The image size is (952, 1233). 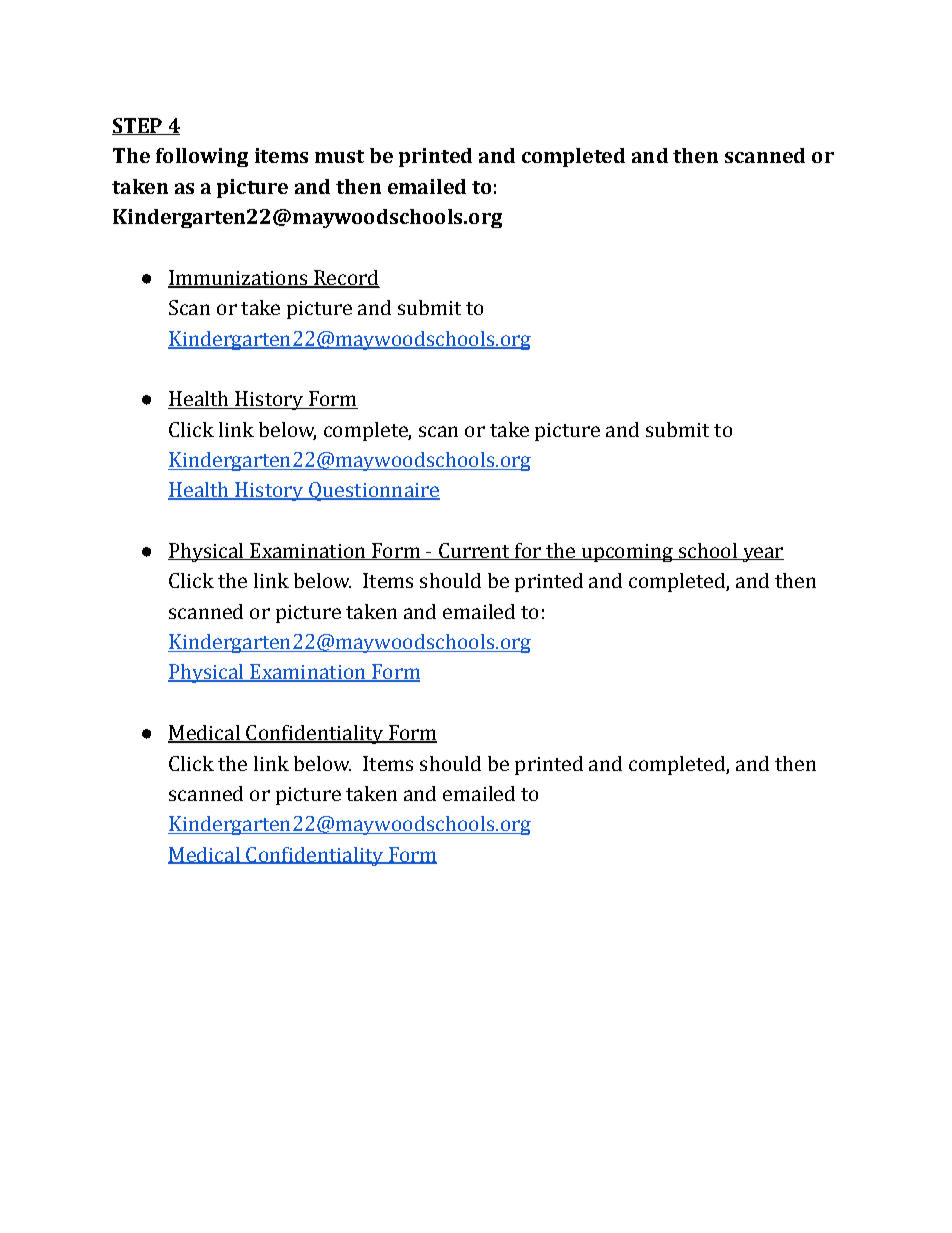 I want to click on must, so click(x=339, y=156).
